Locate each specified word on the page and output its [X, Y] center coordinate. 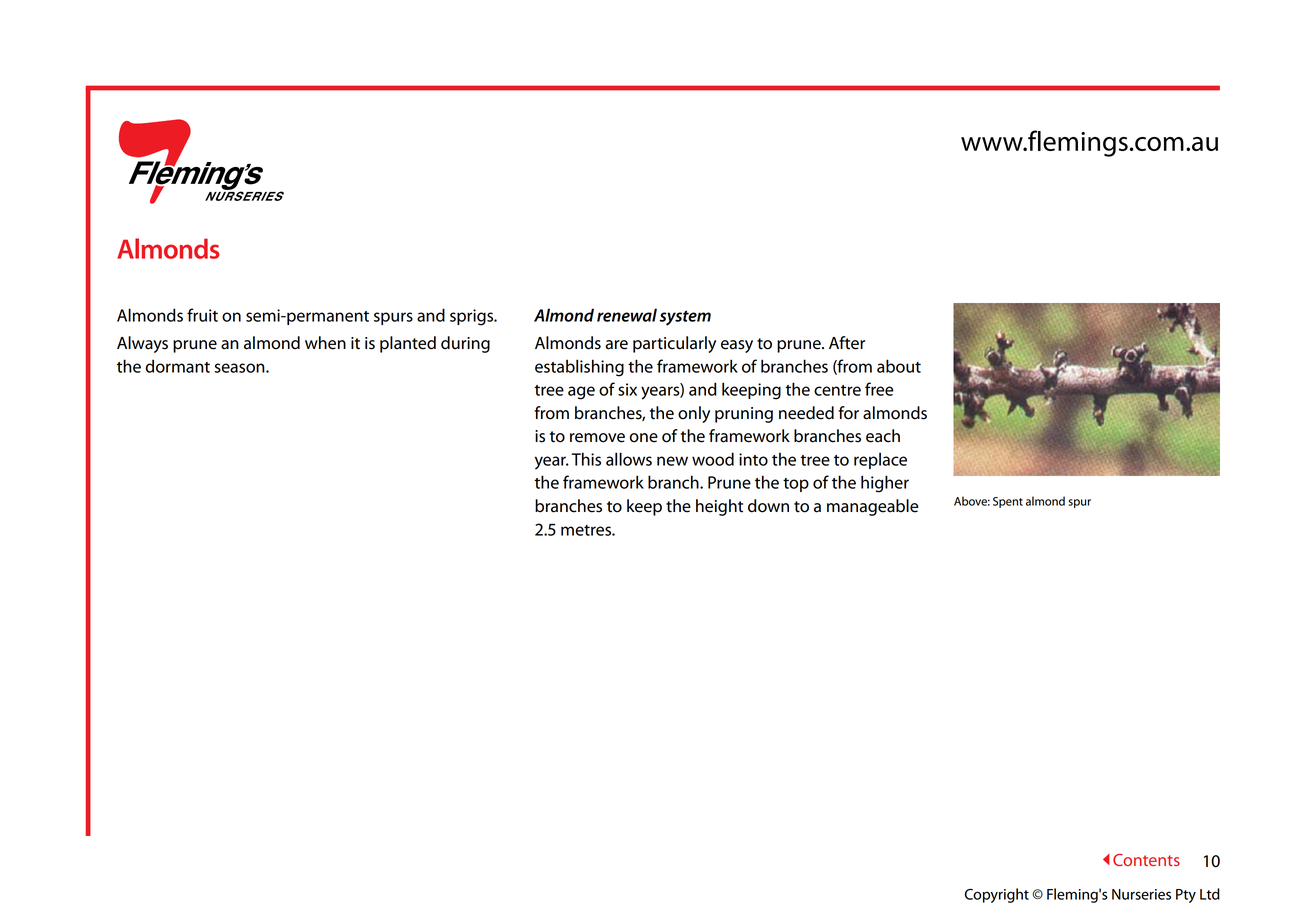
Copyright [997, 895]
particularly [674, 344]
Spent [1008, 502]
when [325, 343]
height [719, 507]
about [899, 366]
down [768, 506]
